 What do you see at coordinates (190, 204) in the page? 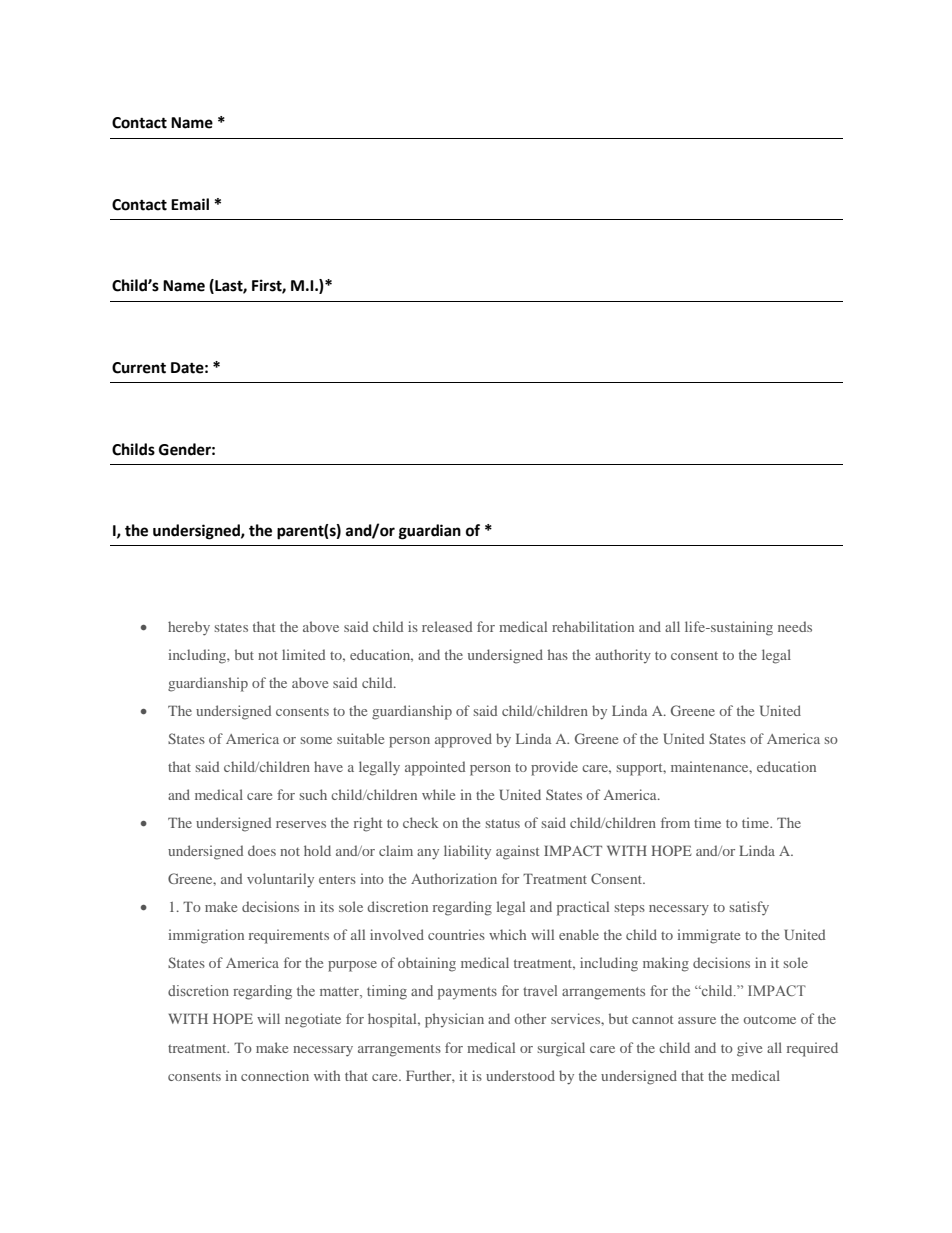
I see `Email` at bounding box center [190, 204].
